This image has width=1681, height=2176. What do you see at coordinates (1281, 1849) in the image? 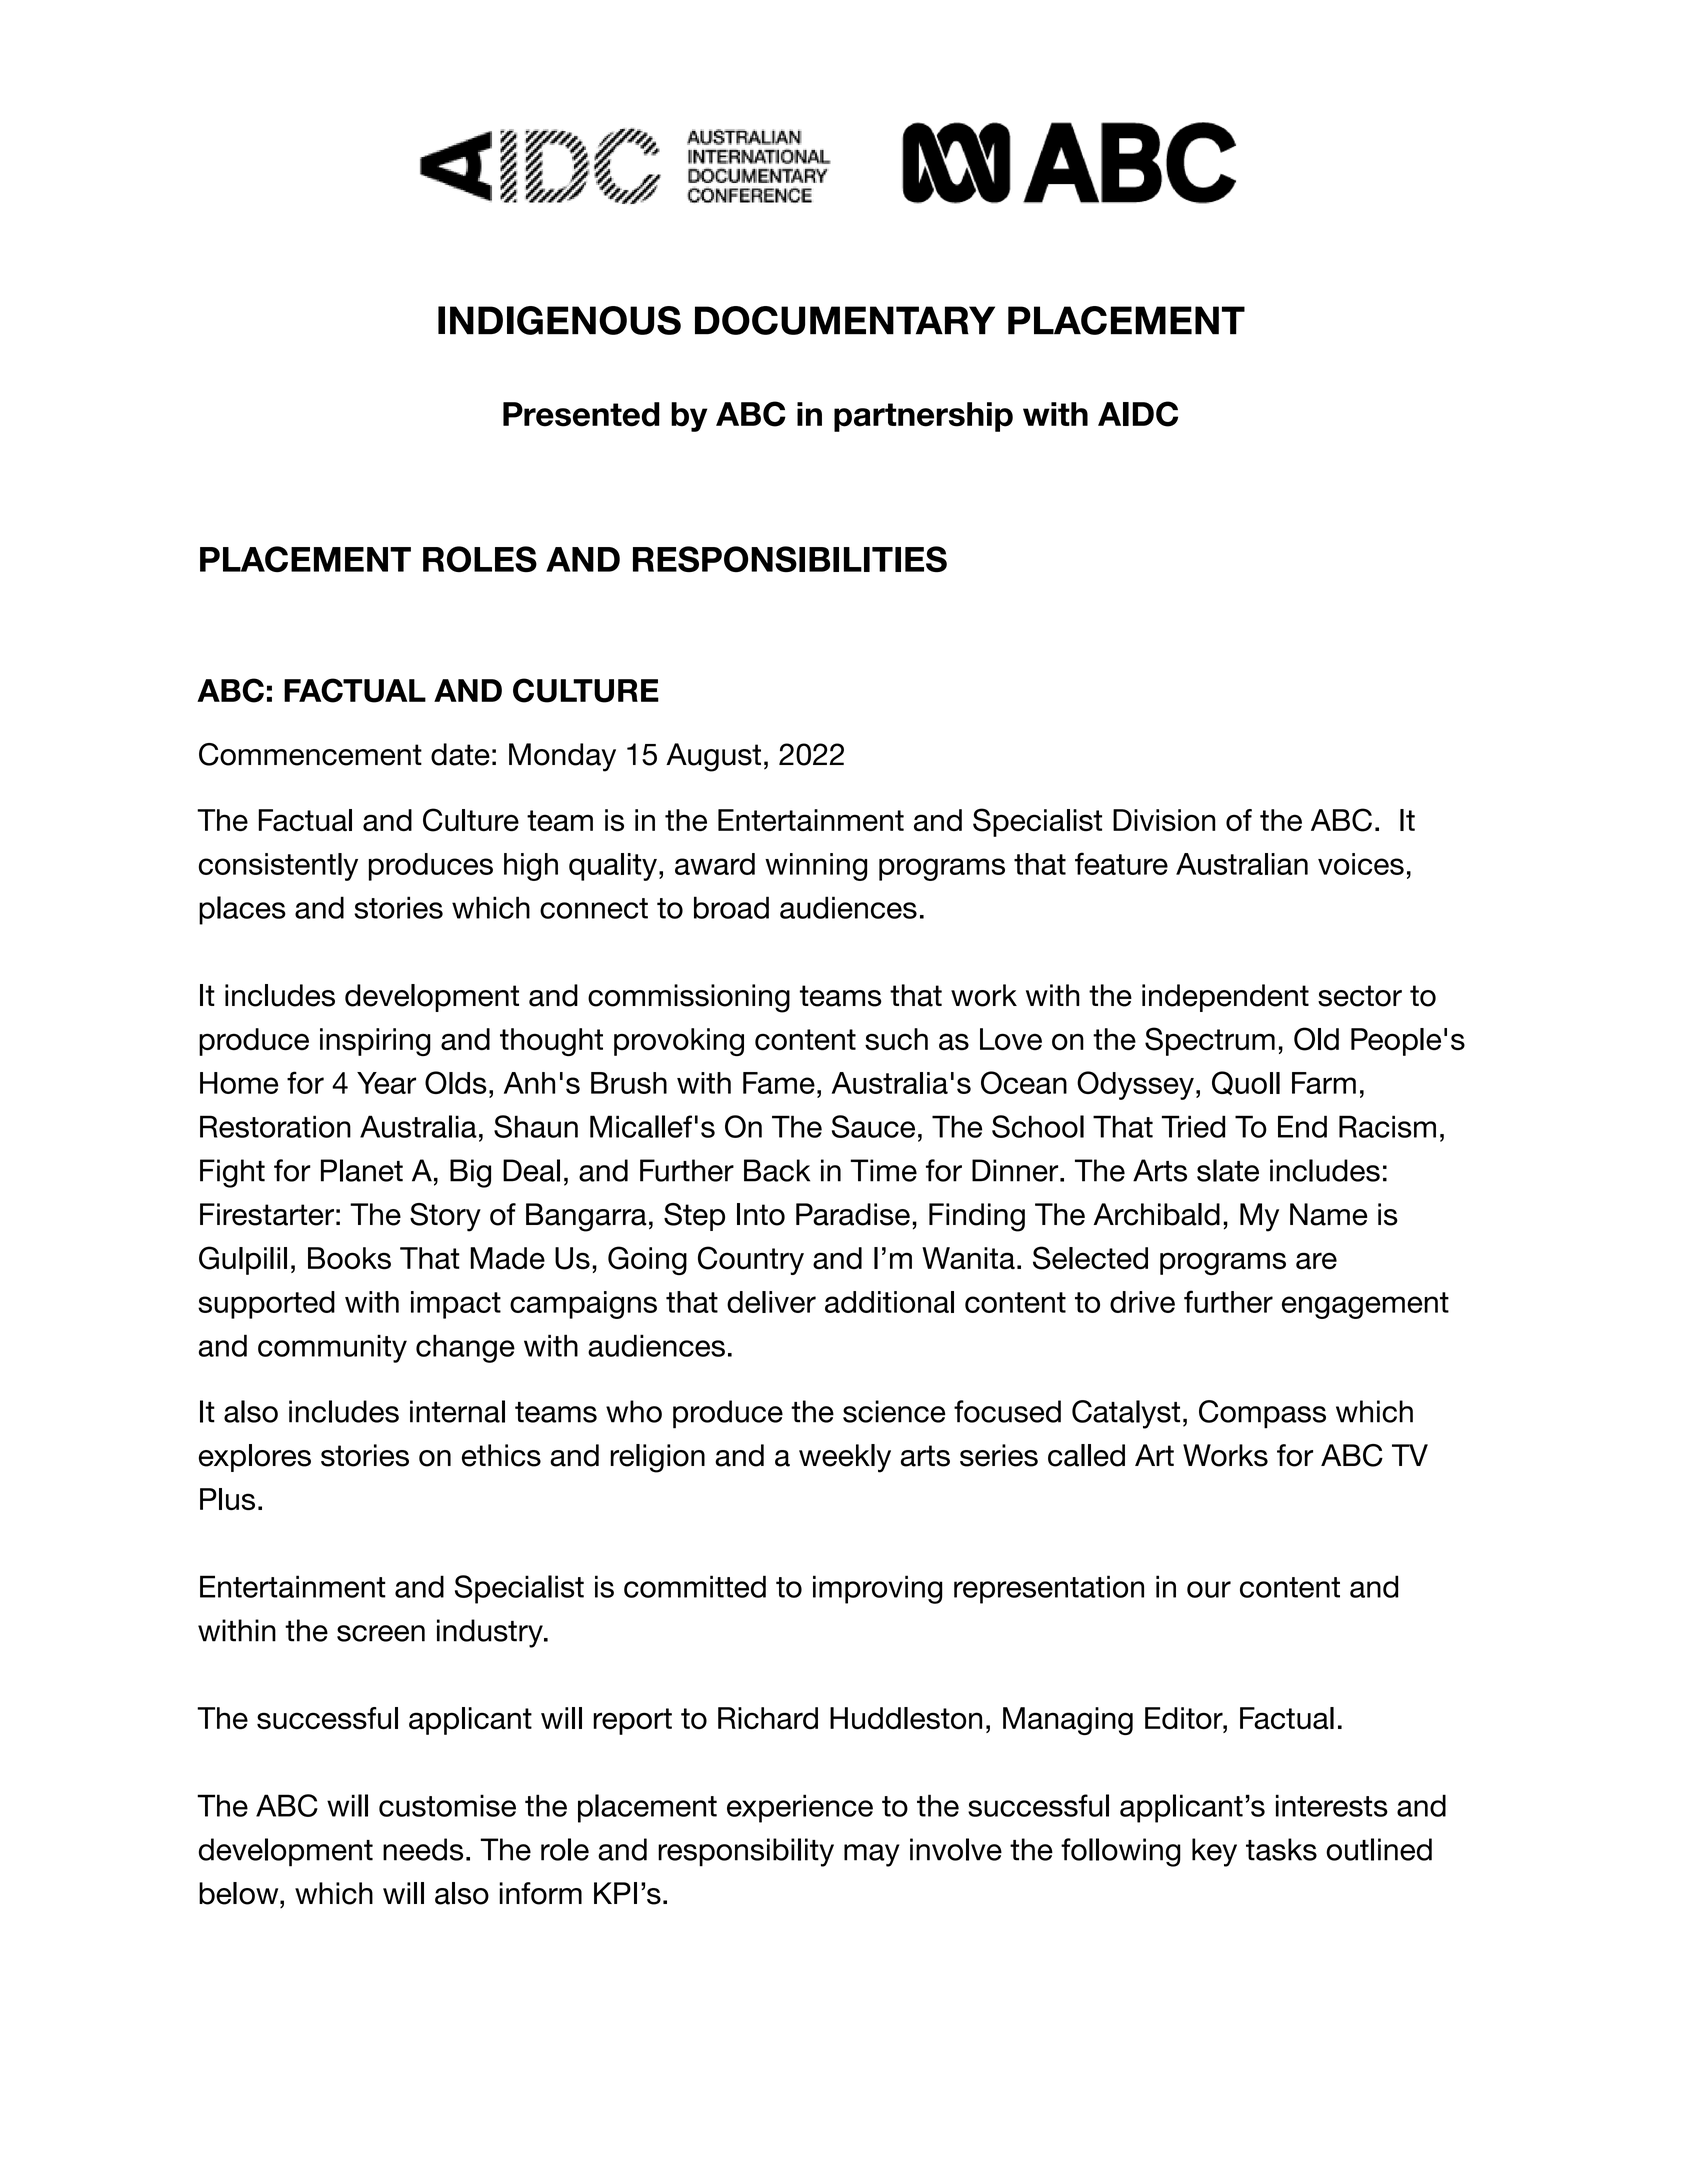
I see `tasks` at bounding box center [1281, 1849].
